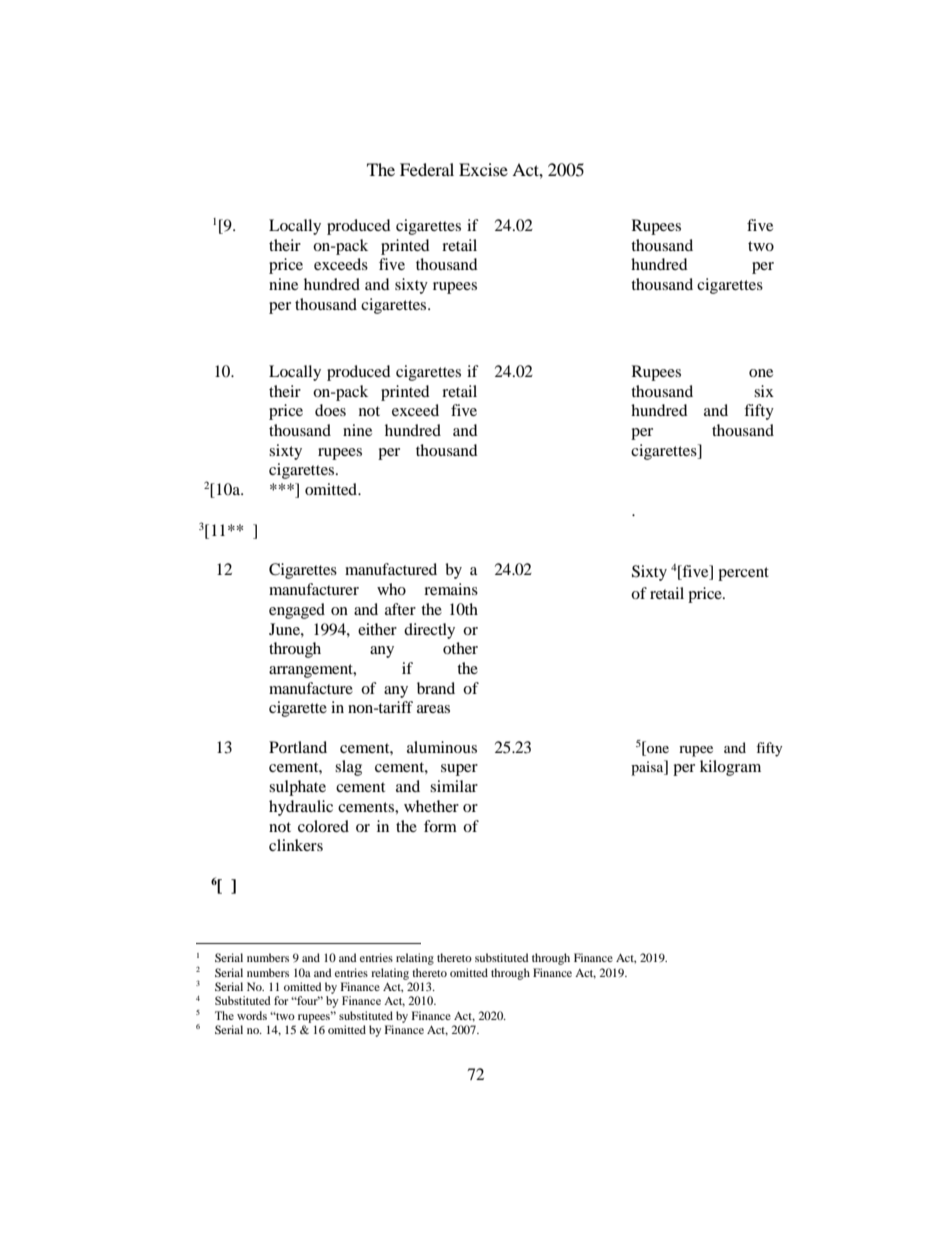 The image size is (952, 1233). I want to click on percent, so click(743, 574).
